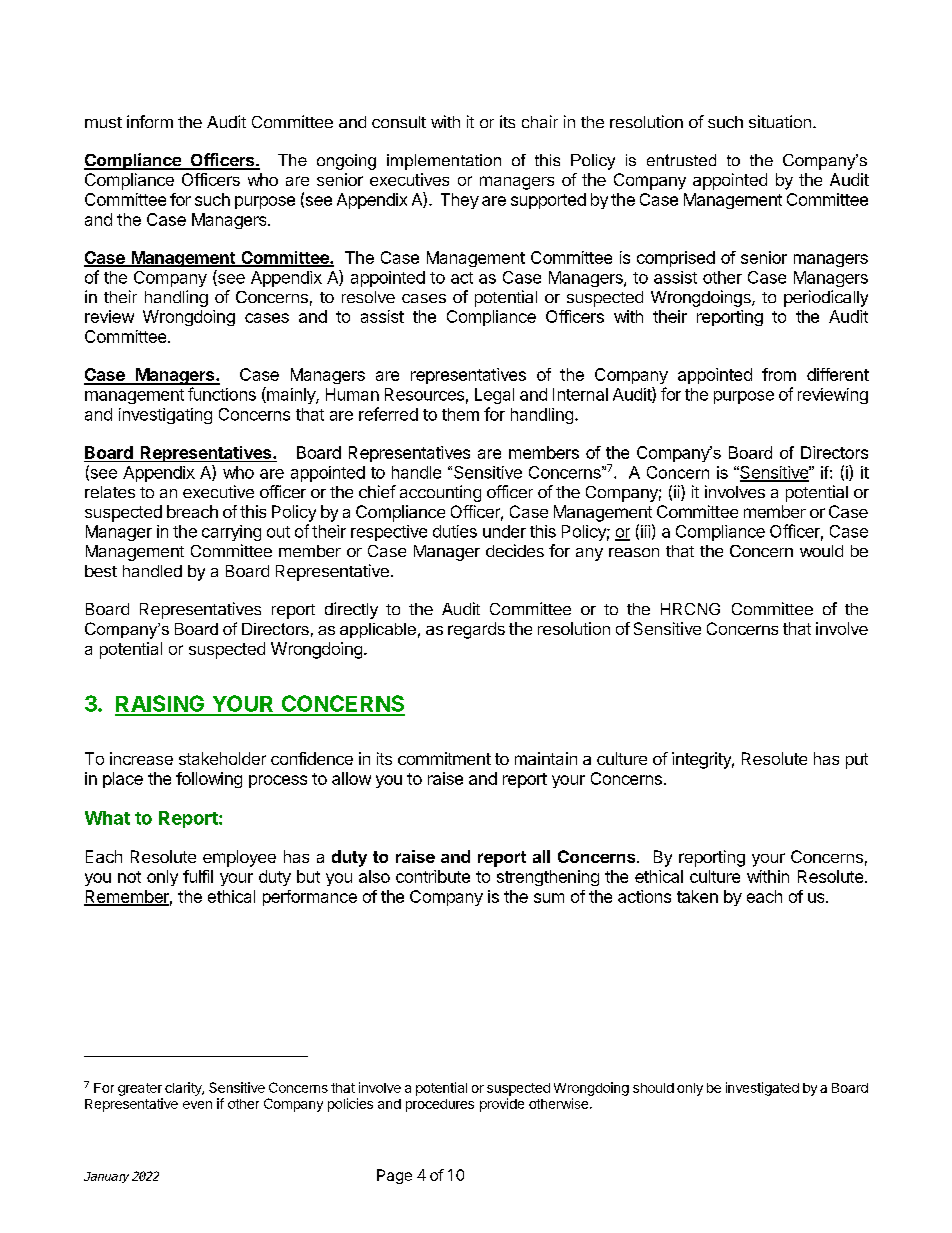 The width and height of the screenshot is (952, 1233). Describe the element at coordinates (476, 630) in the screenshot. I see `regards` at that location.
